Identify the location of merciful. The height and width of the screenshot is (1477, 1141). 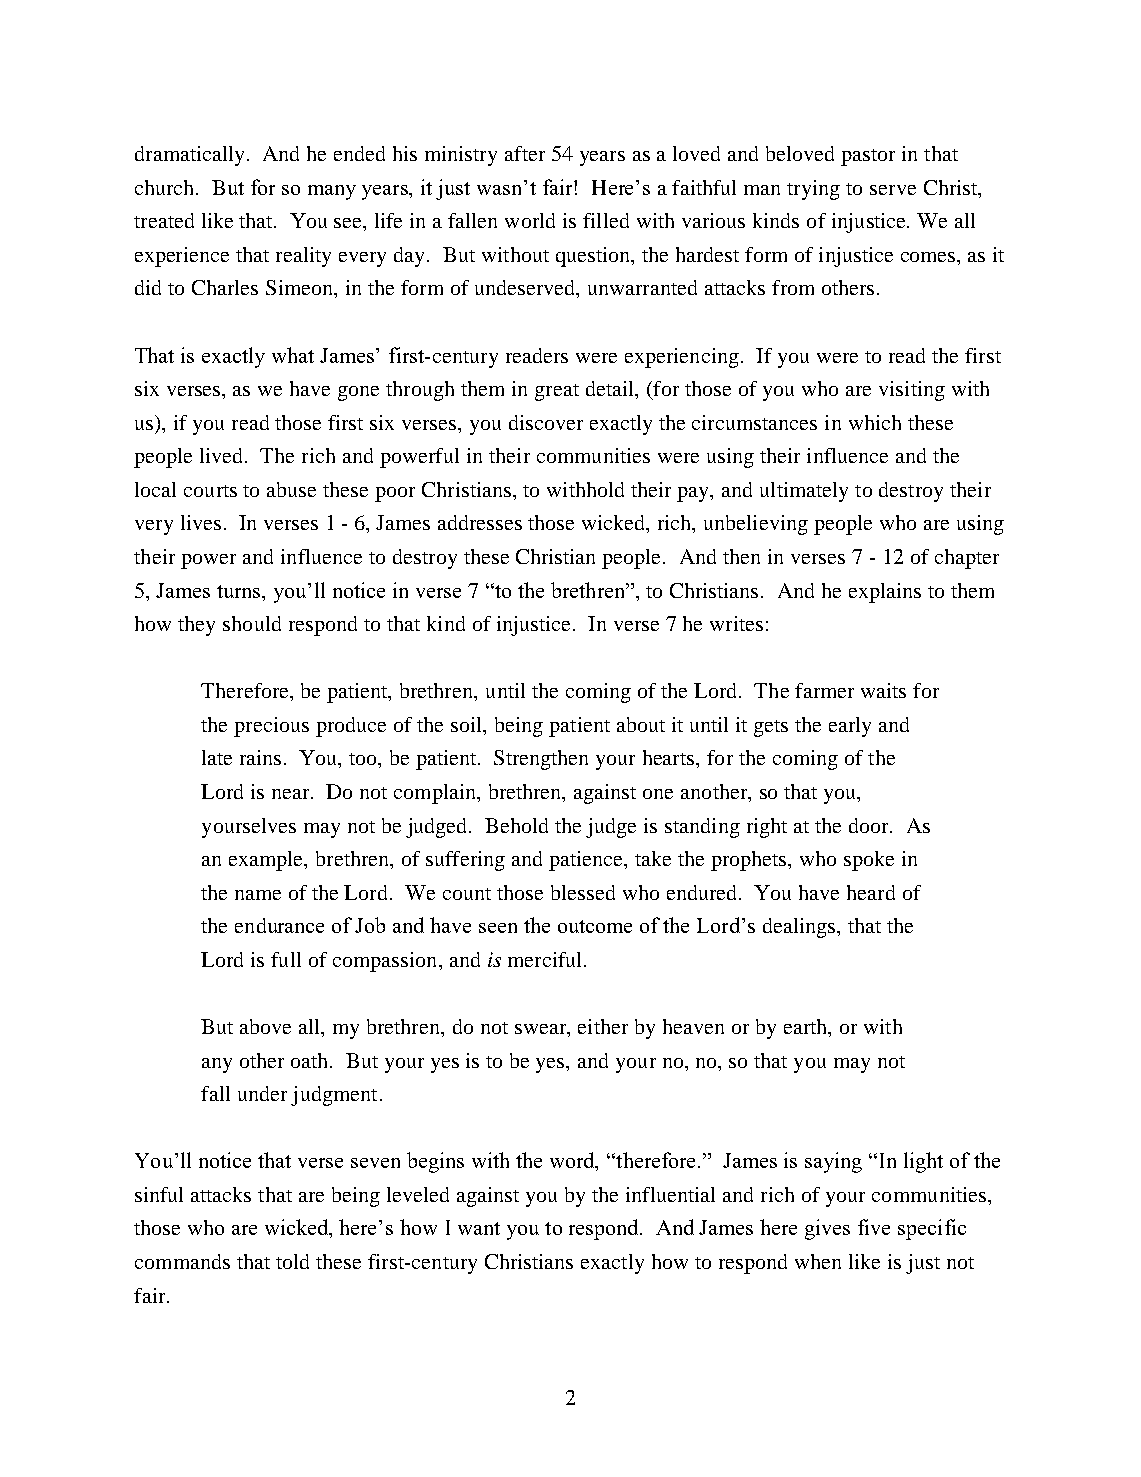
(546, 959).
